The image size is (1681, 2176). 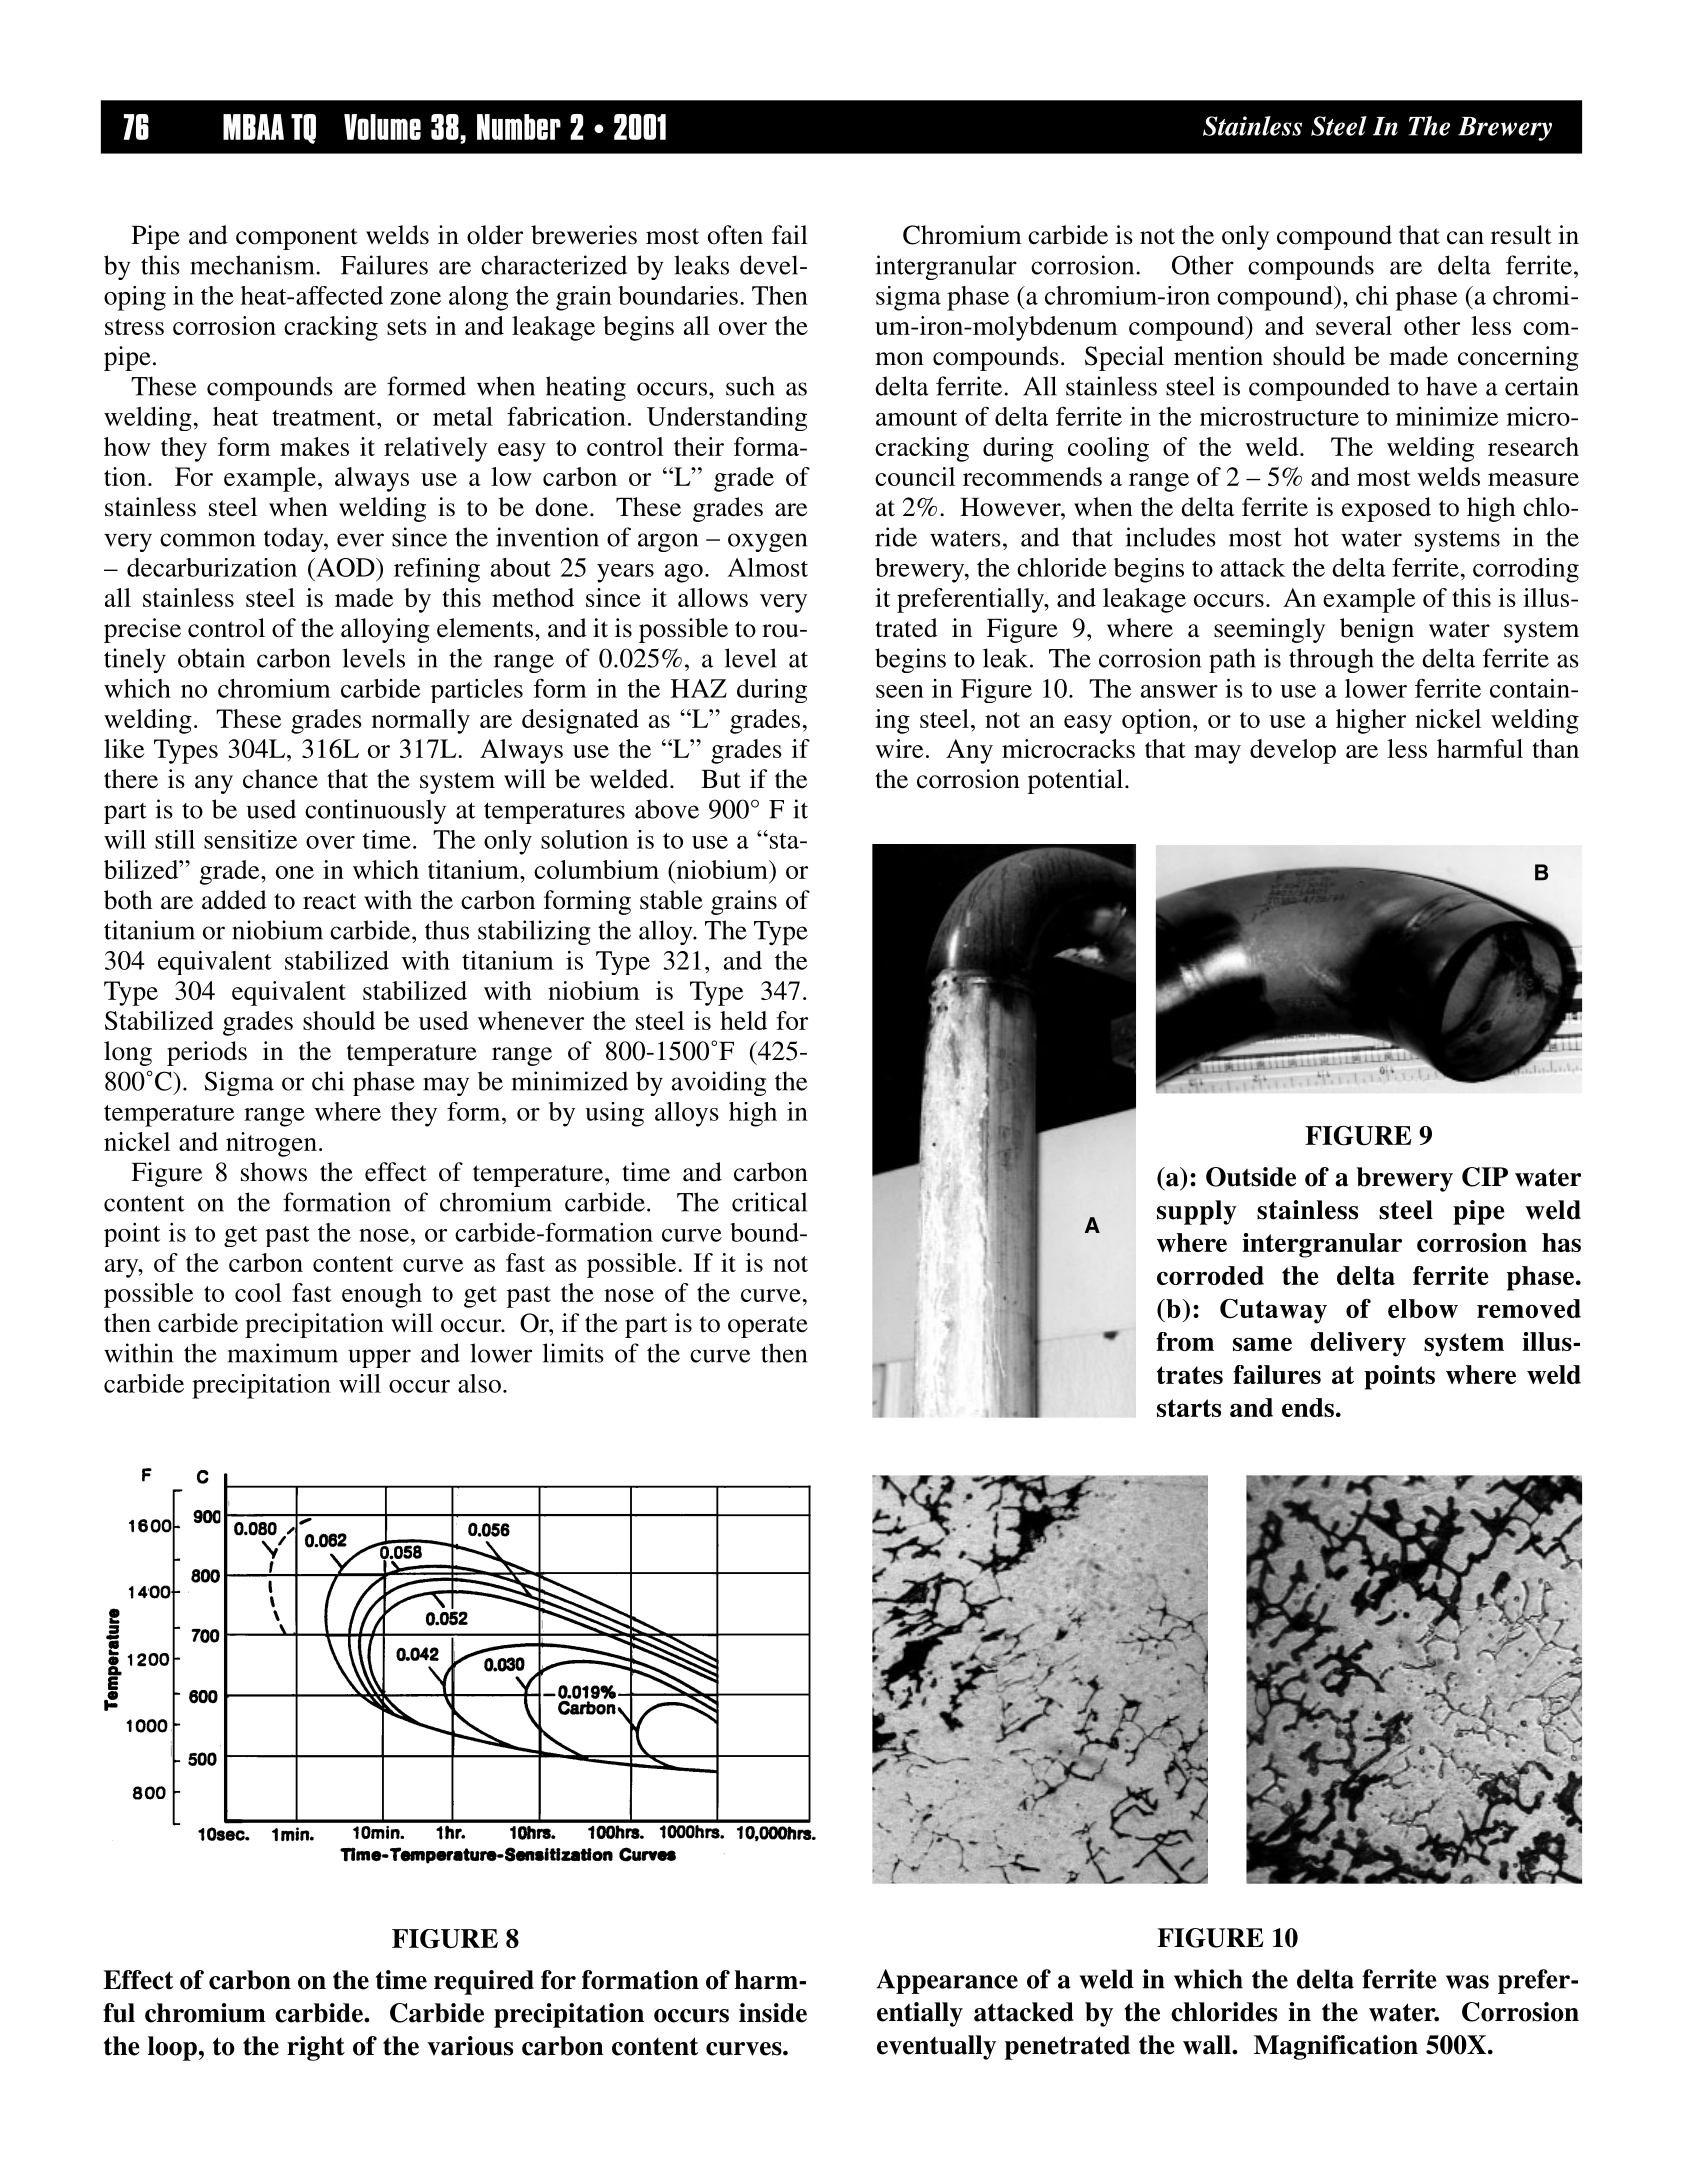 What do you see at coordinates (1262, 1344) in the screenshot?
I see `same` at bounding box center [1262, 1344].
